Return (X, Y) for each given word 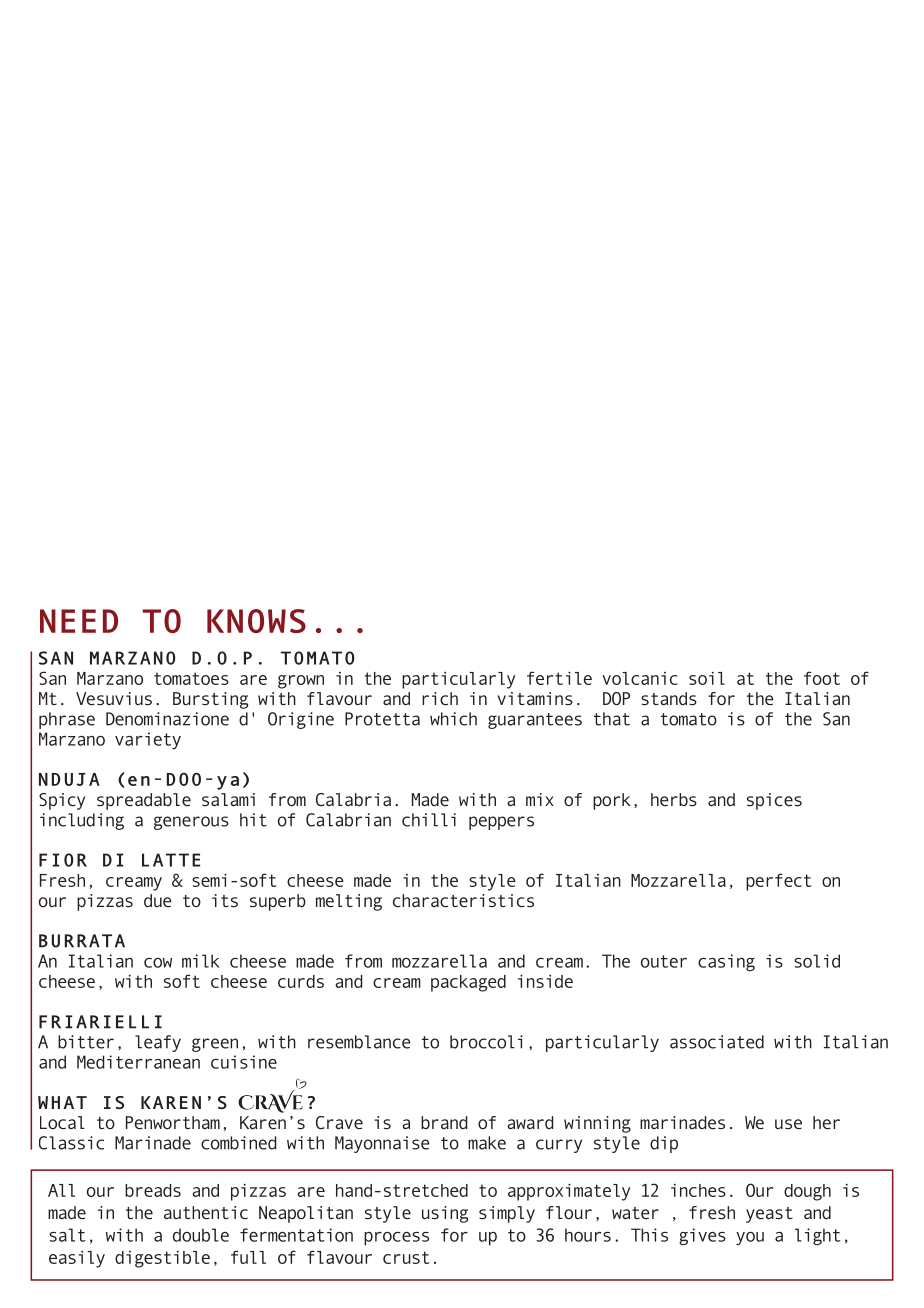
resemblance (359, 1042)
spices (774, 801)
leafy (158, 1043)
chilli (429, 820)
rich (440, 699)
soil (707, 678)
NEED (79, 621)
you (750, 1238)
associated (717, 1042)
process (396, 1239)
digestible (162, 1259)
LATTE (171, 860)
